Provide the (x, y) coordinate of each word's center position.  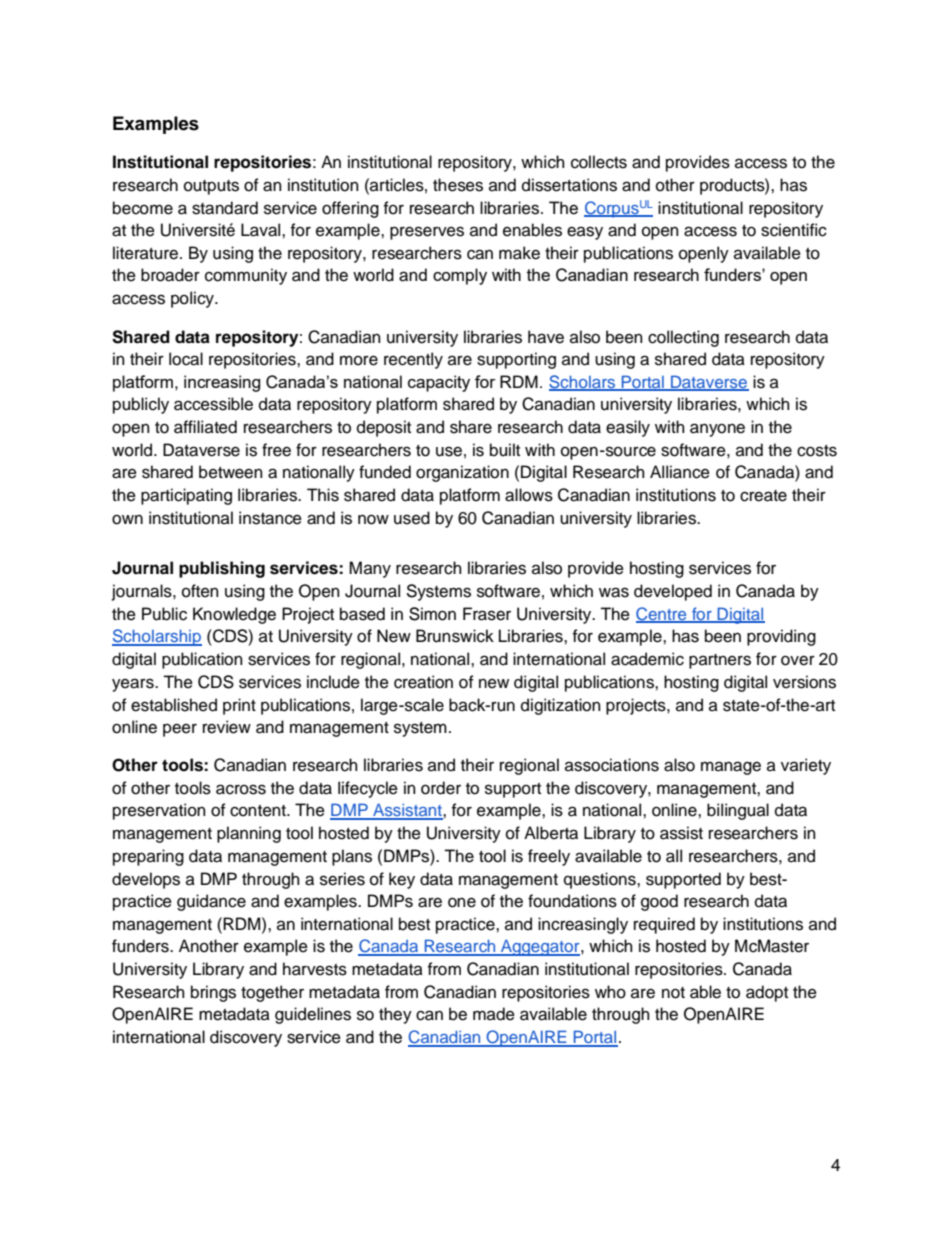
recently (413, 360)
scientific (794, 230)
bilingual (738, 811)
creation (423, 682)
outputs (211, 187)
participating (186, 496)
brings (213, 993)
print (239, 706)
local (186, 359)
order (441, 788)
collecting (683, 338)
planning (249, 834)
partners (720, 661)
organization (462, 473)
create (763, 496)
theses (458, 185)
